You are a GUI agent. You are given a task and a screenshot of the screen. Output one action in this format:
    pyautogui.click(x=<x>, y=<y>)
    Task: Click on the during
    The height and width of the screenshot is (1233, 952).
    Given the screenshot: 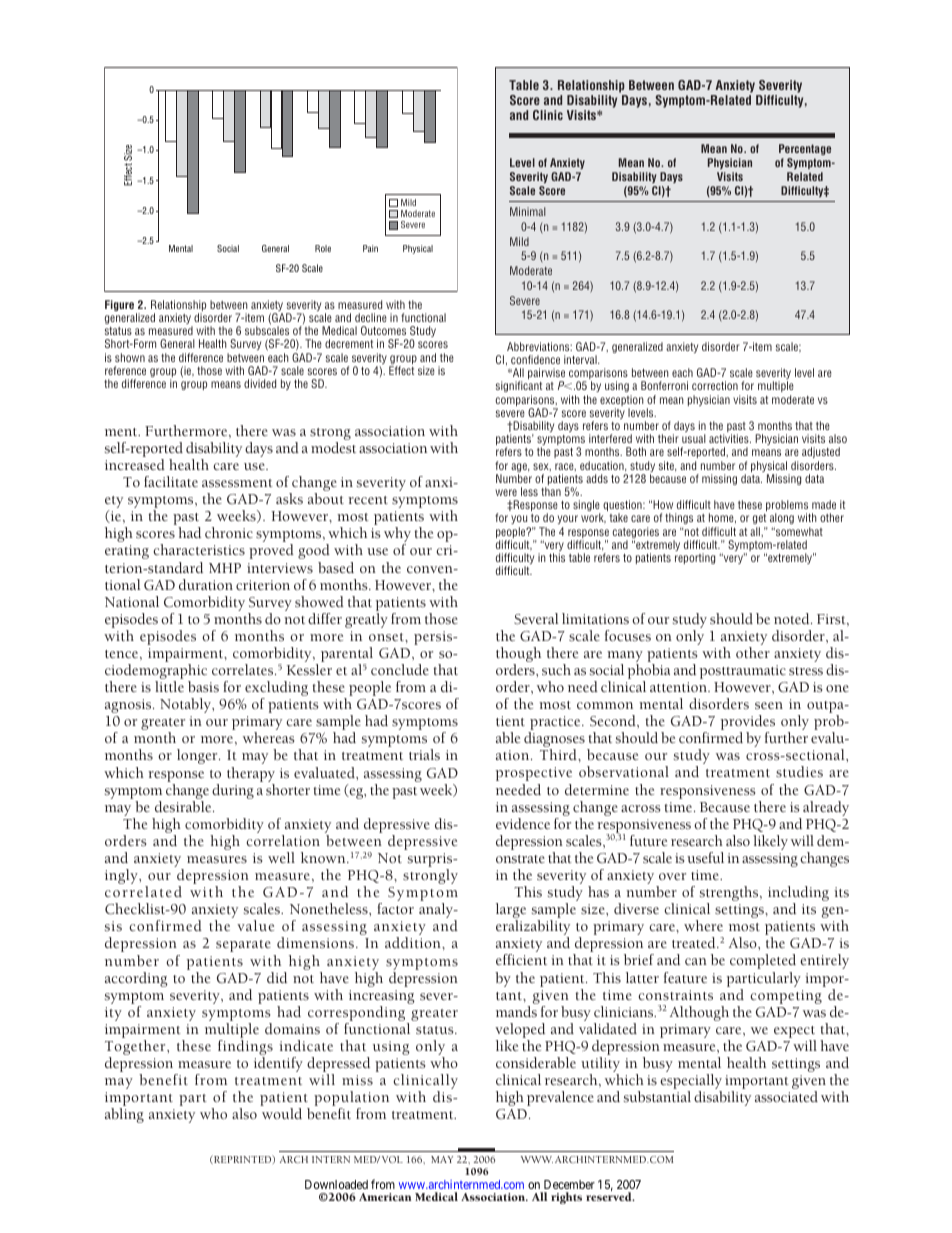 What is the action you would take?
    pyautogui.click(x=233, y=791)
